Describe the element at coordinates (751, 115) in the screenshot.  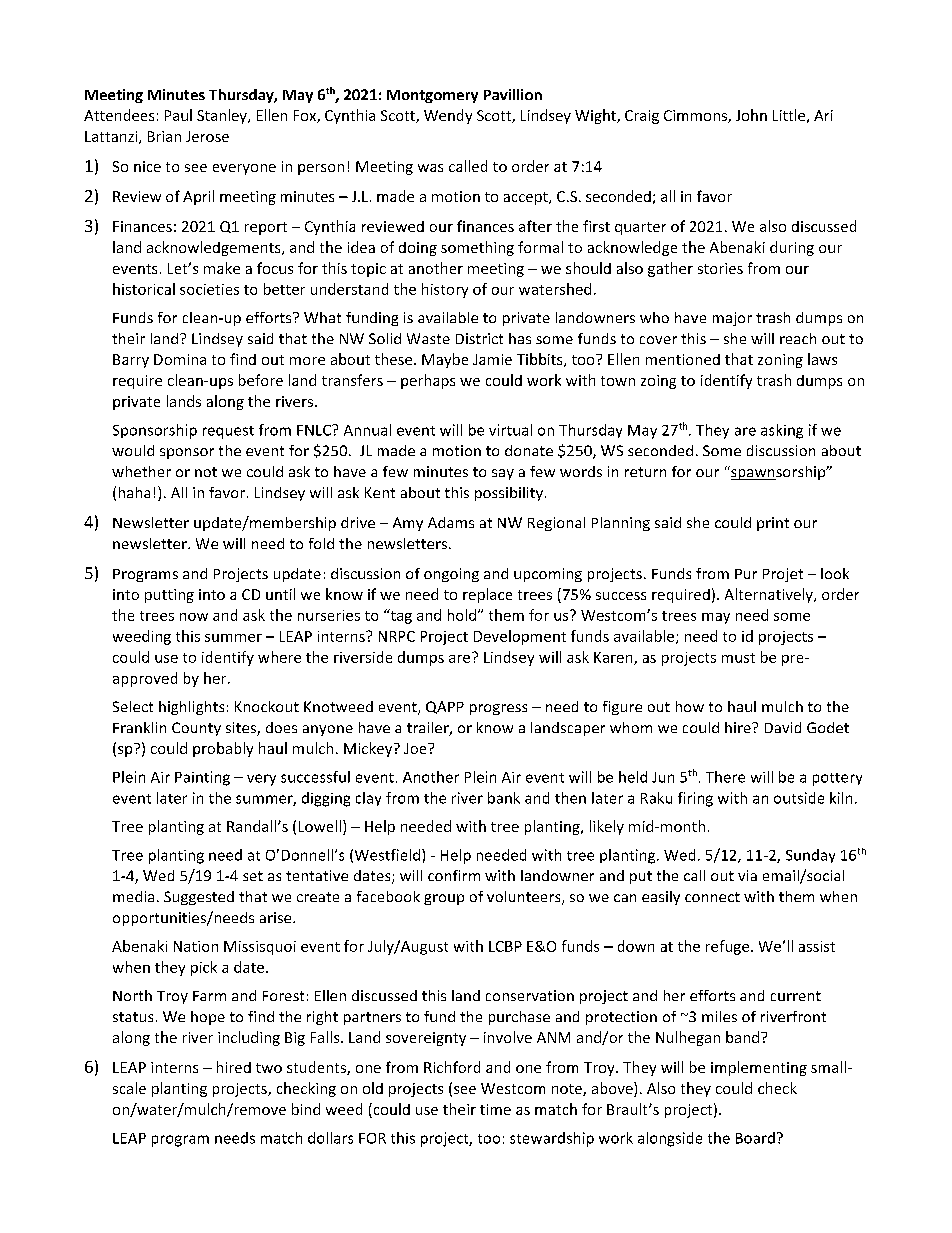
I see `John` at that location.
